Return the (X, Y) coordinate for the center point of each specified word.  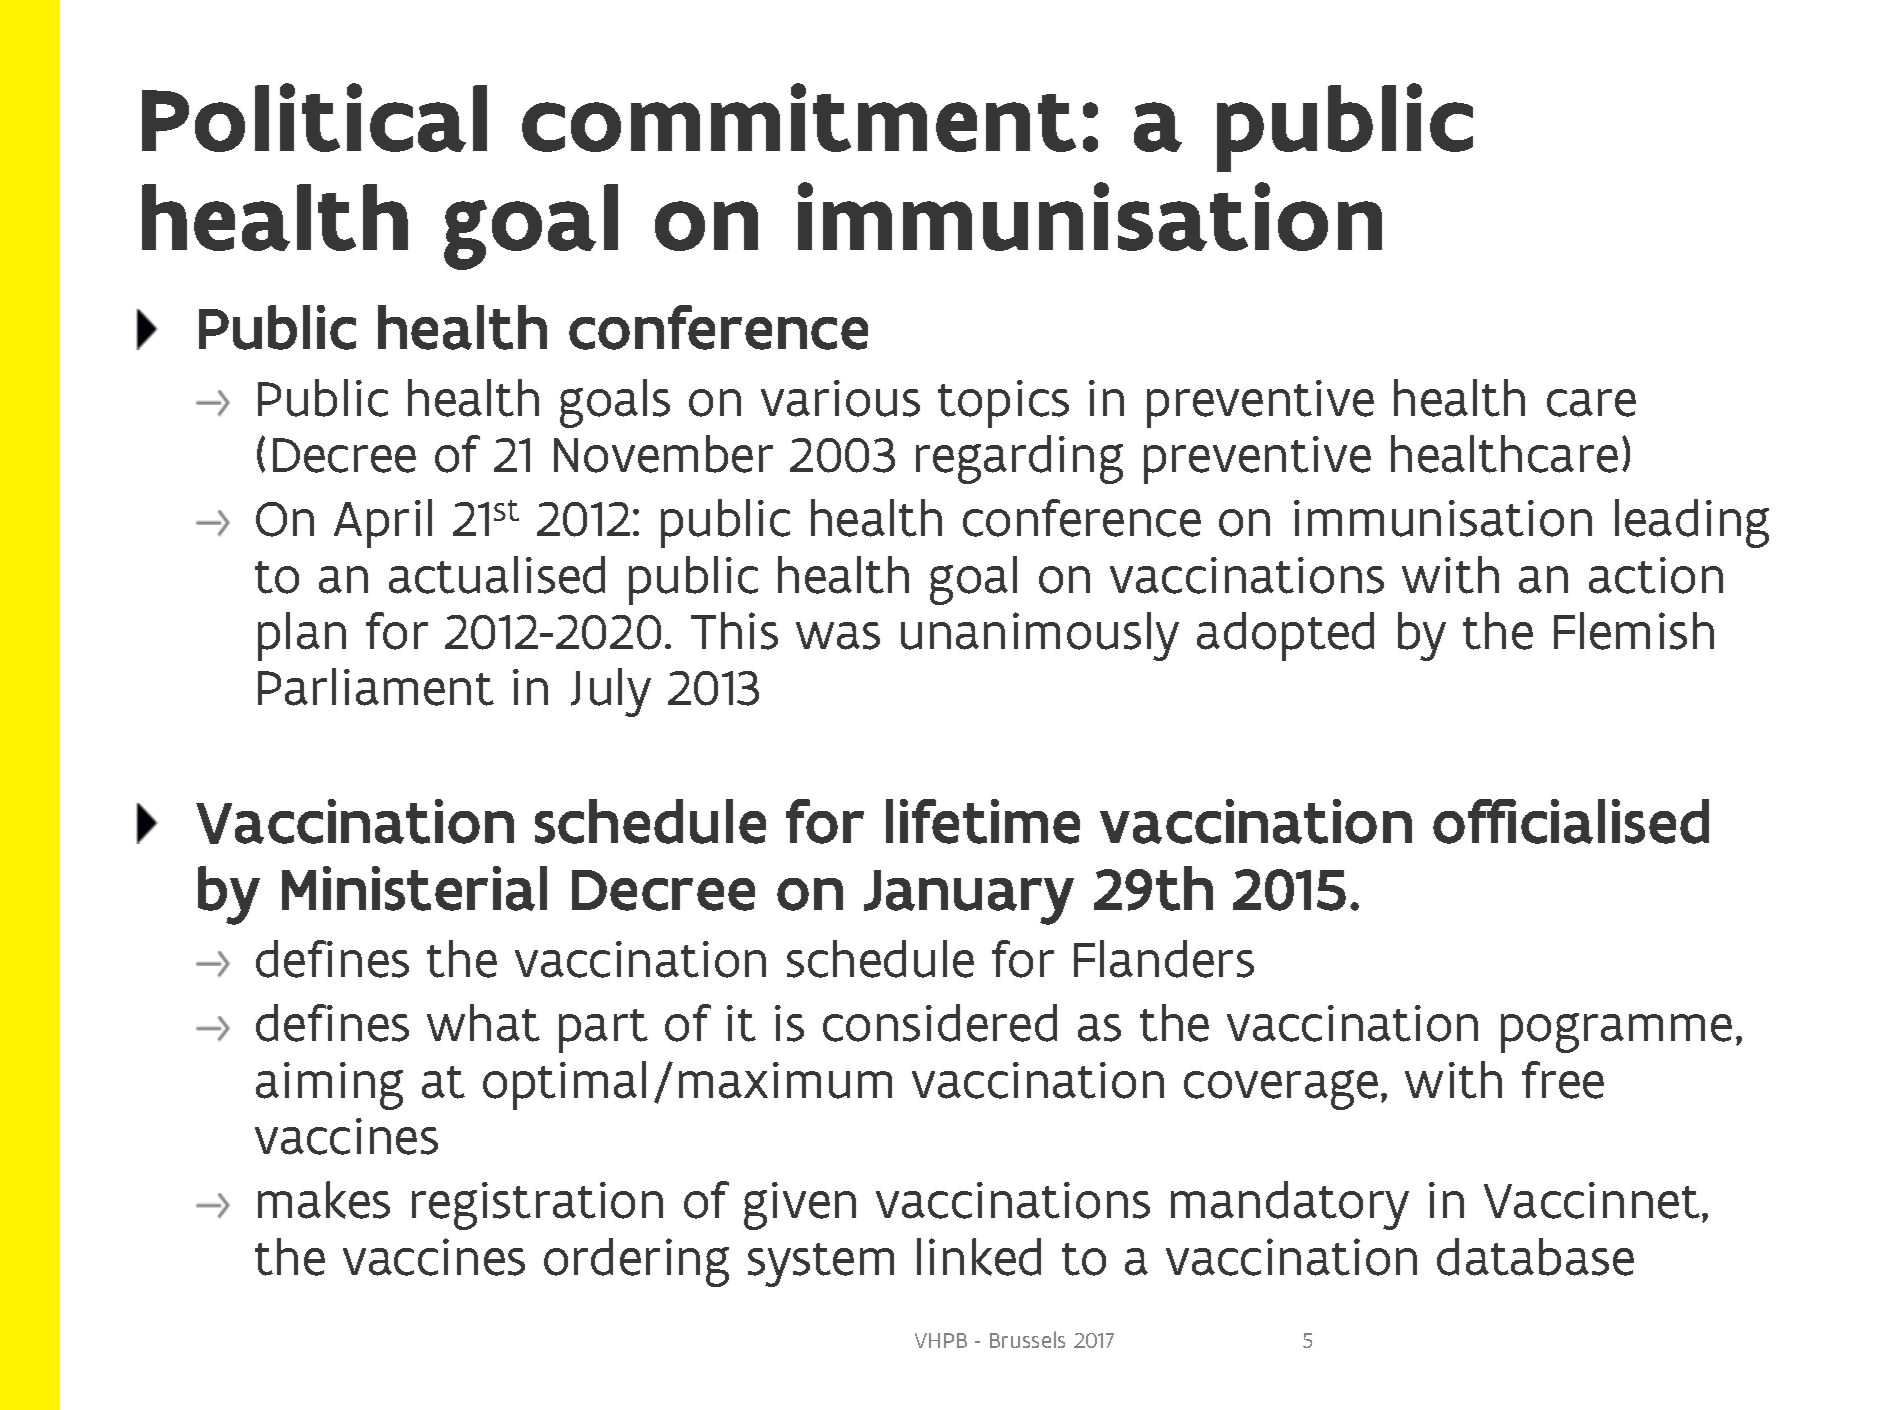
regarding (1019, 459)
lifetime (983, 821)
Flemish (1634, 631)
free (1563, 1080)
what (483, 1023)
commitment (799, 117)
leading (1692, 523)
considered (940, 1023)
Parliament (376, 687)
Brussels (1027, 1339)
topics (1003, 404)
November (663, 454)
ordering (636, 1262)
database (1535, 1257)
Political (314, 117)
